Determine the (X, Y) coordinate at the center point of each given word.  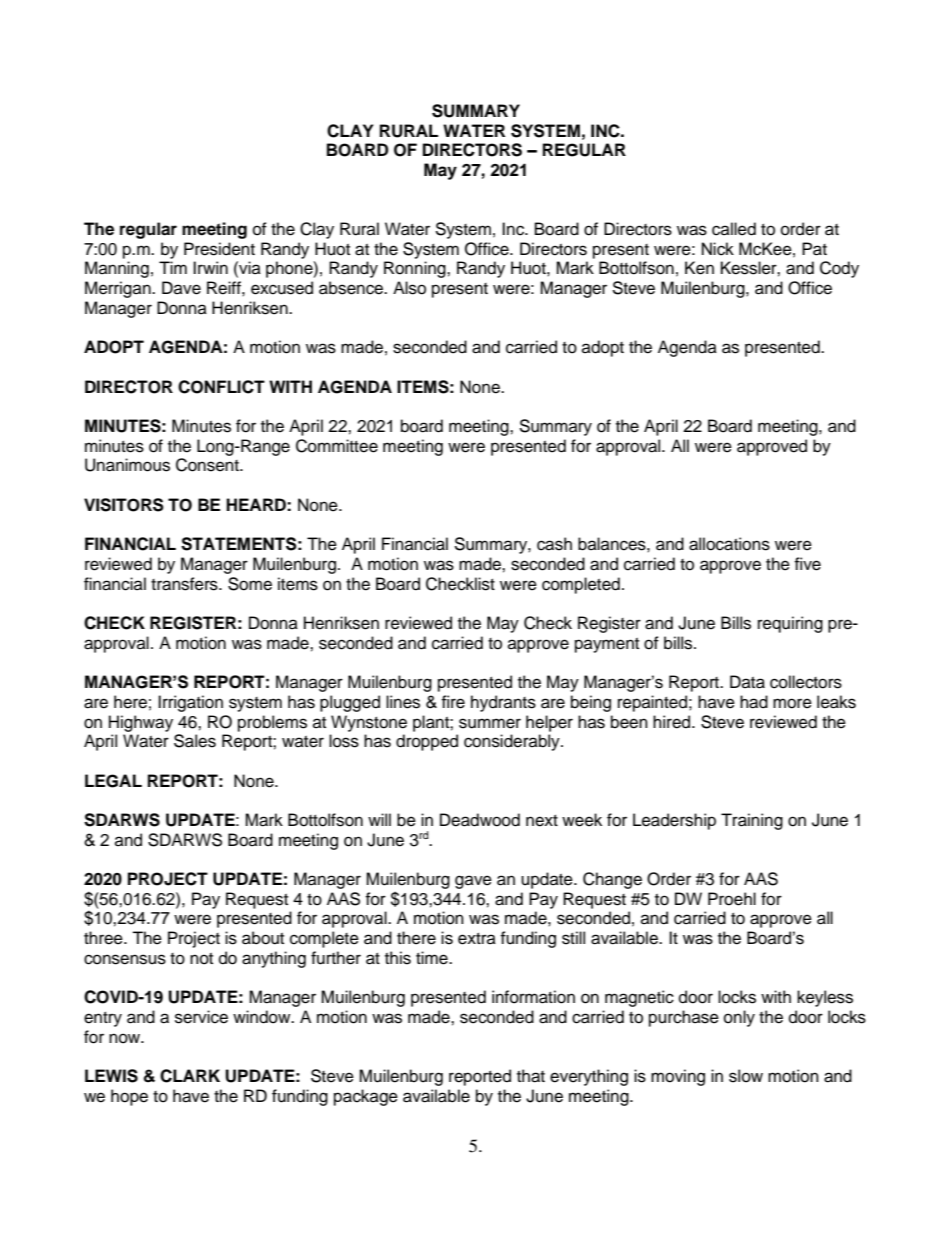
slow (746, 1076)
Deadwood (480, 820)
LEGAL (113, 781)
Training (752, 821)
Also (409, 288)
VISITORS (124, 505)
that (531, 1076)
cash (554, 544)
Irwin (210, 267)
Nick (718, 249)
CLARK (190, 1076)
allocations (729, 544)
